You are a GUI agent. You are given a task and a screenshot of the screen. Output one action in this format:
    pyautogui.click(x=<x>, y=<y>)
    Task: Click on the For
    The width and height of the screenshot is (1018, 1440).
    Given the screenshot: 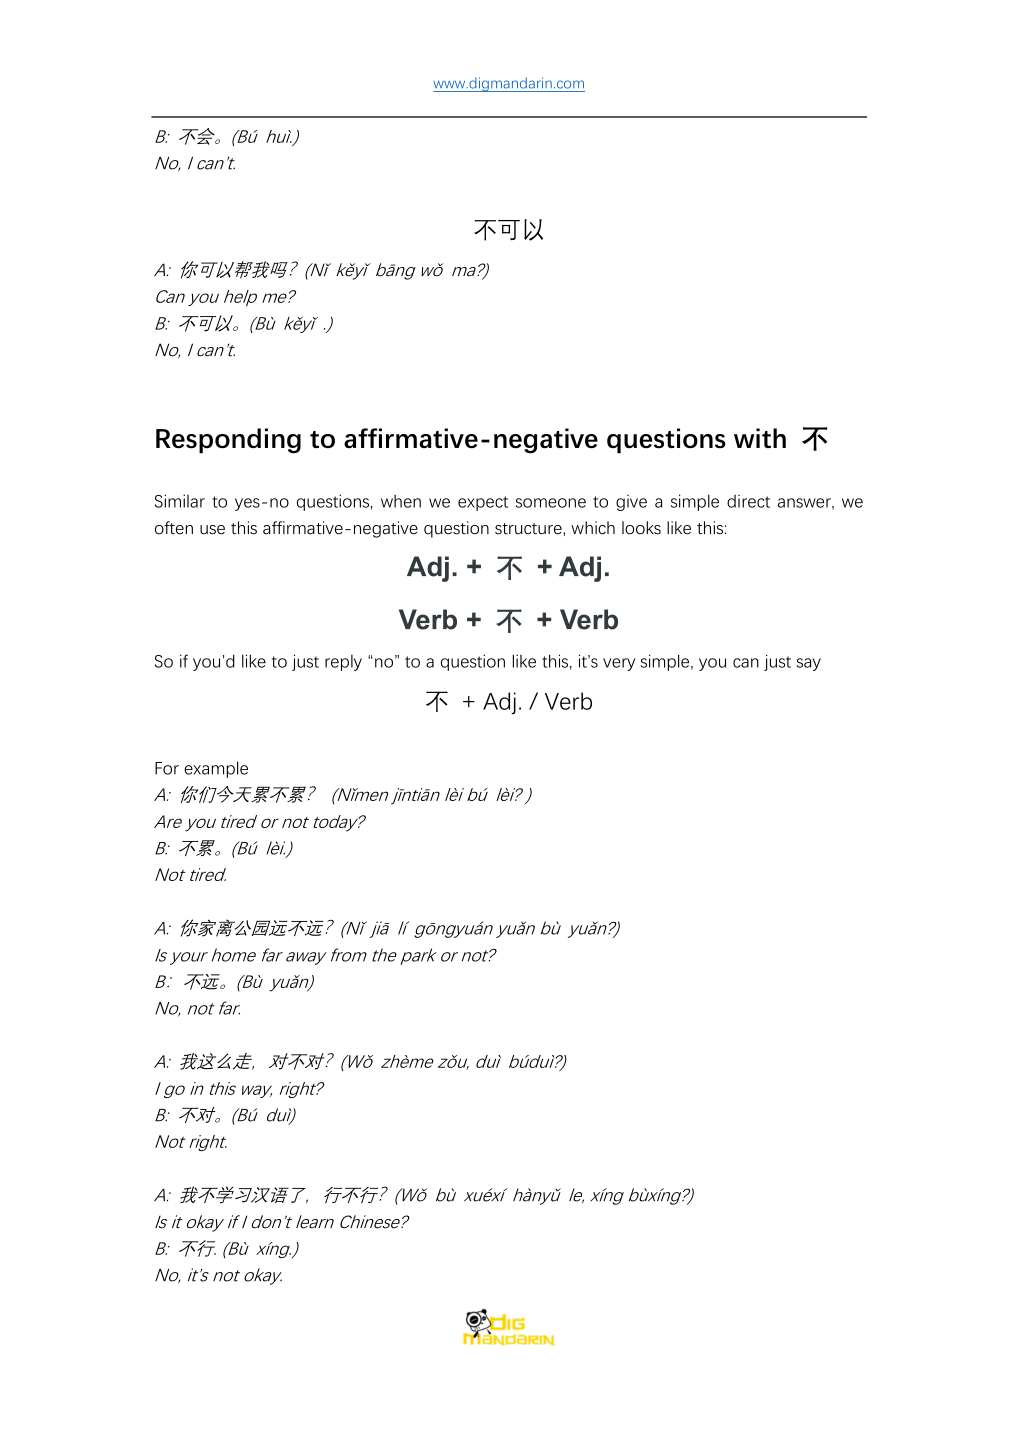 What is the action you would take?
    pyautogui.click(x=167, y=768)
